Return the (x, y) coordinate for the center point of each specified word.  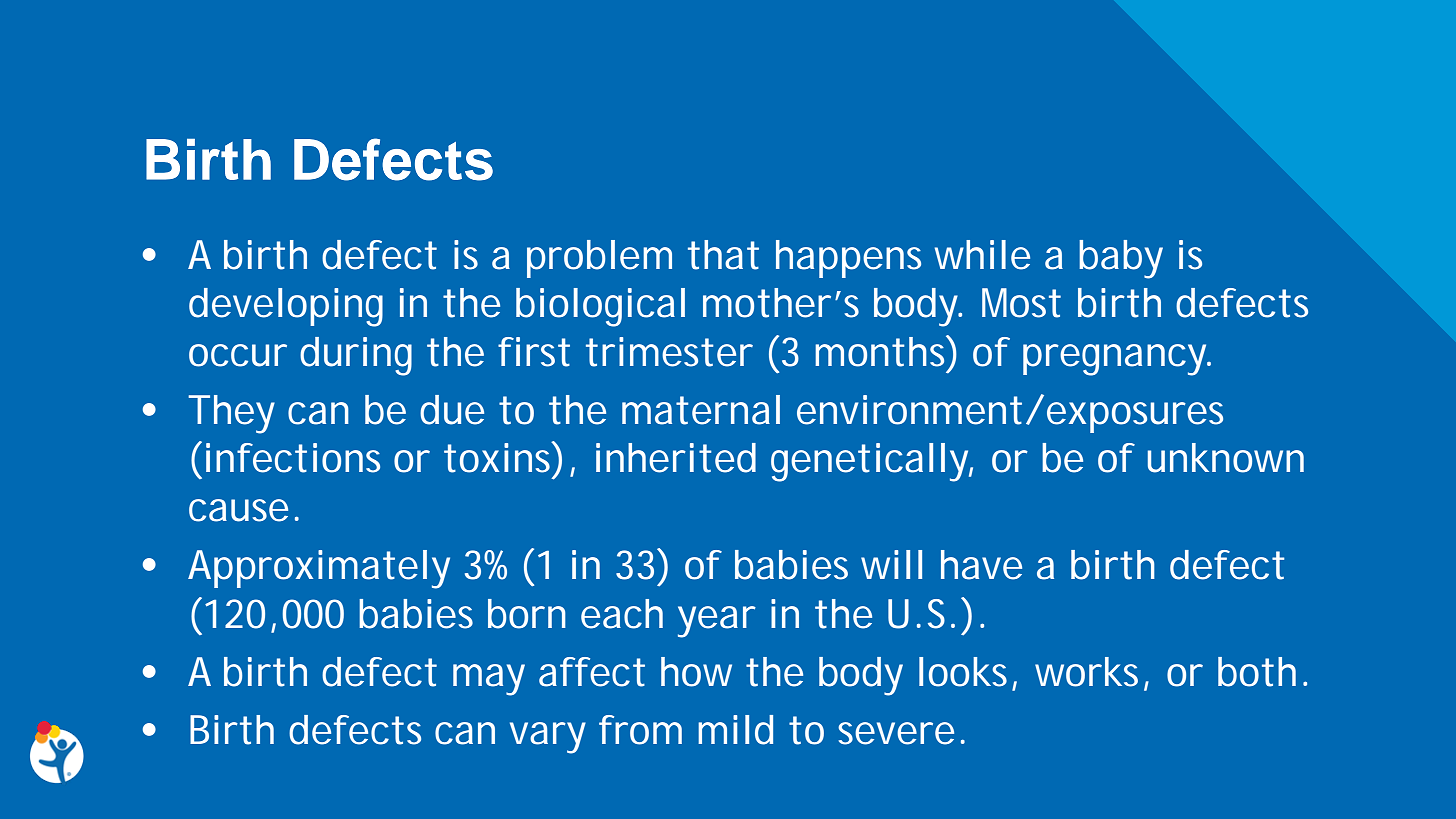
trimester (669, 352)
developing (286, 307)
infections (293, 458)
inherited (676, 458)
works (1090, 673)
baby (1121, 259)
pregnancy (1116, 360)
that (723, 255)
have (981, 565)
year (717, 622)
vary (548, 738)
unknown (1225, 458)
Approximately (319, 569)
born (527, 614)
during (356, 356)
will (891, 564)
